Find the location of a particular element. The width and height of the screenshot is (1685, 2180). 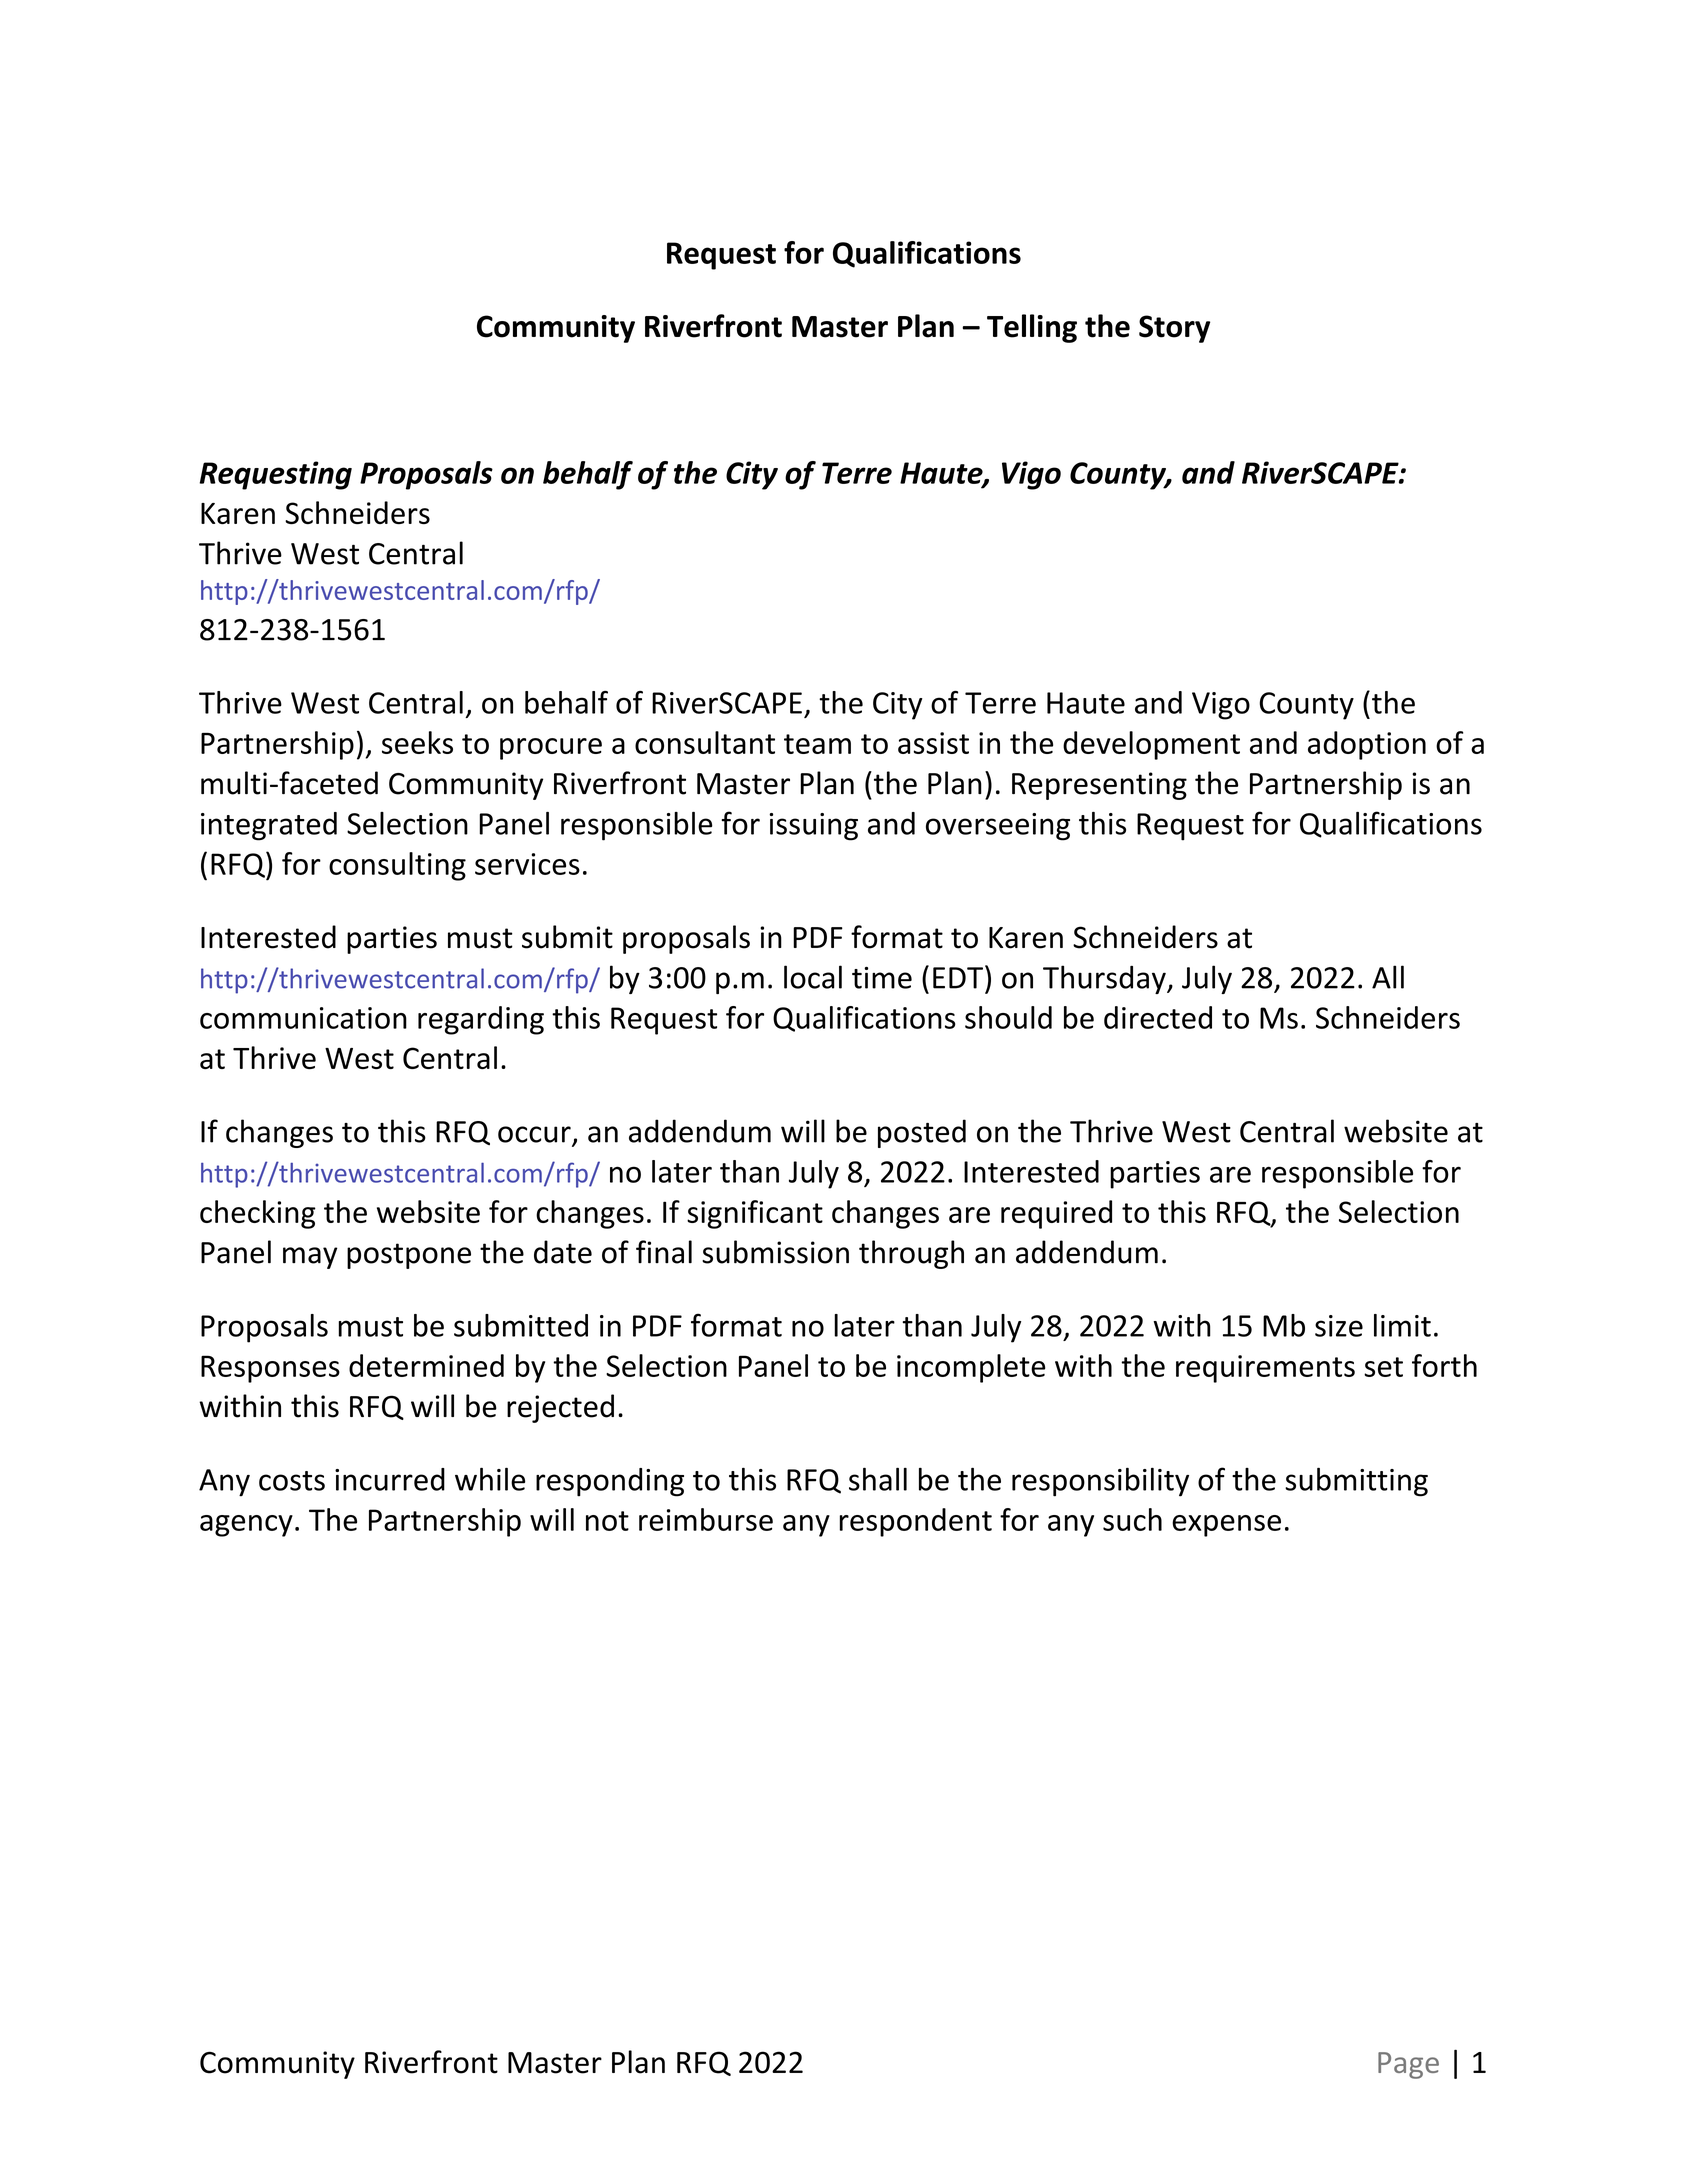

consulting is located at coordinates (397, 866).
